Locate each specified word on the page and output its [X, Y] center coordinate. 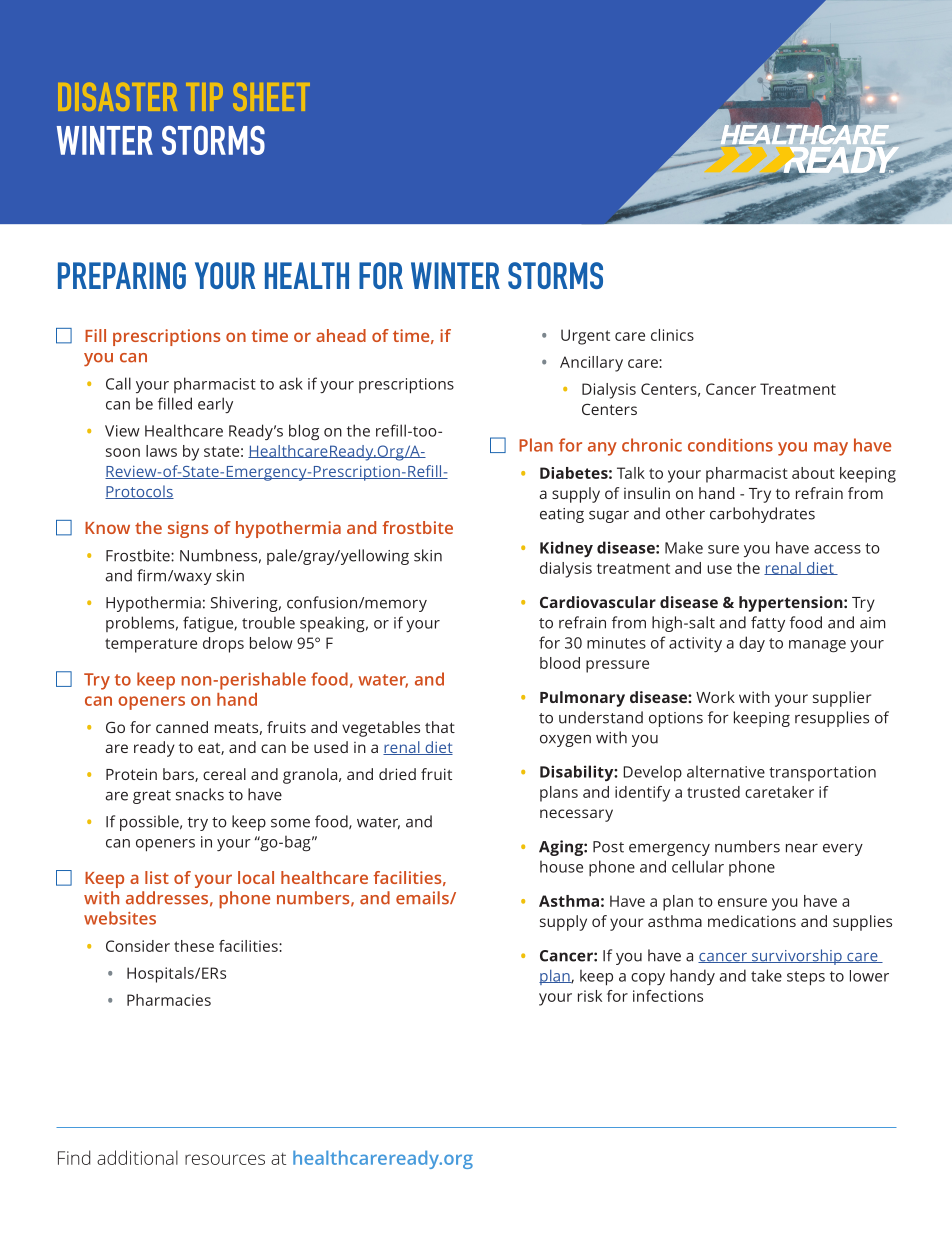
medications [752, 921]
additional [137, 1157]
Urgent [585, 337]
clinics [672, 335]
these [194, 946]
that [440, 727]
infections [668, 996]
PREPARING [122, 275]
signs [188, 529]
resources [225, 1159]
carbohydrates [762, 515]
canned [182, 727]
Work [715, 697]
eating [562, 515]
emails [423, 898]
